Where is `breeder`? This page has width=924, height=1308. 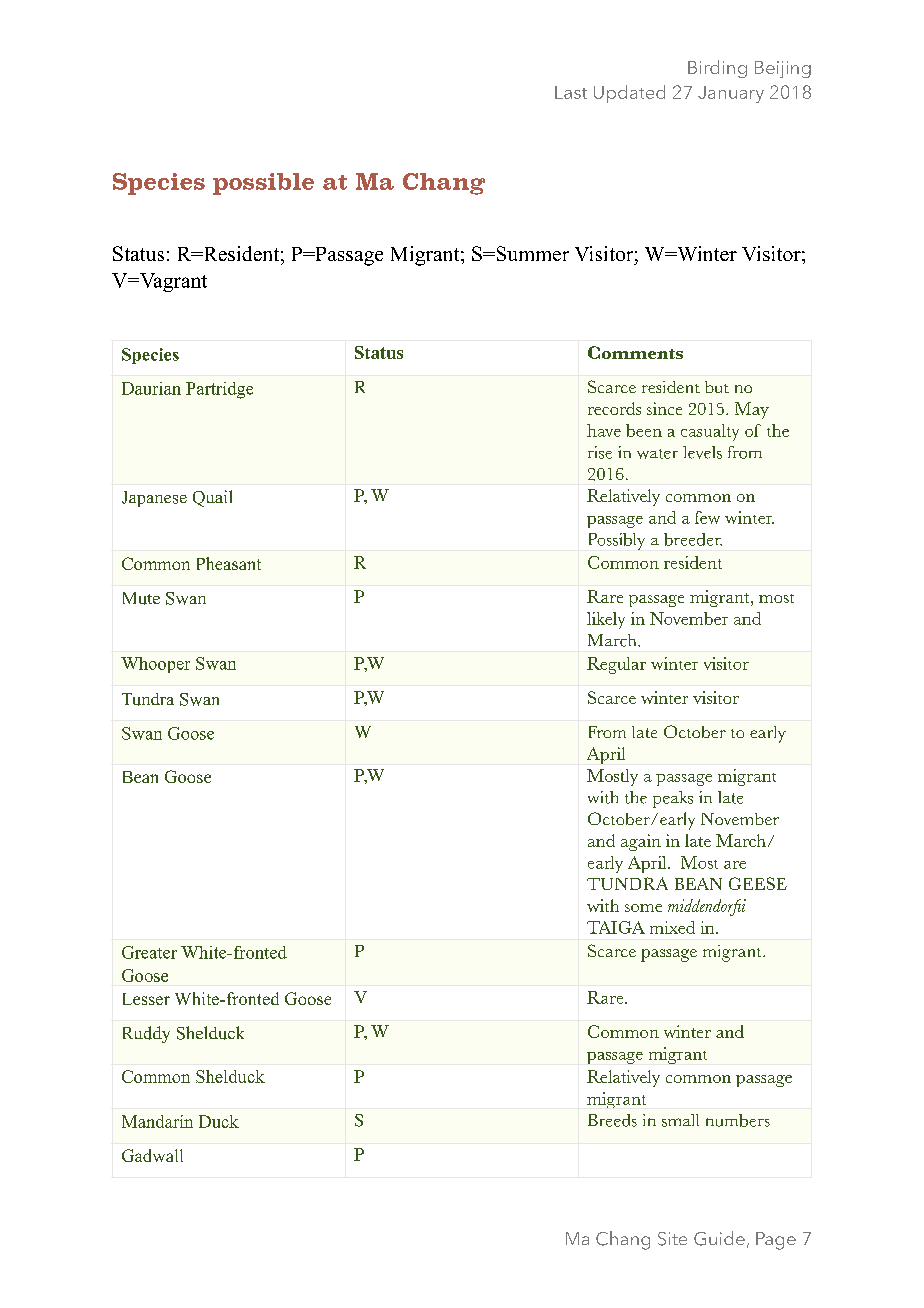
breeder is located at coordinates (693, 539).
